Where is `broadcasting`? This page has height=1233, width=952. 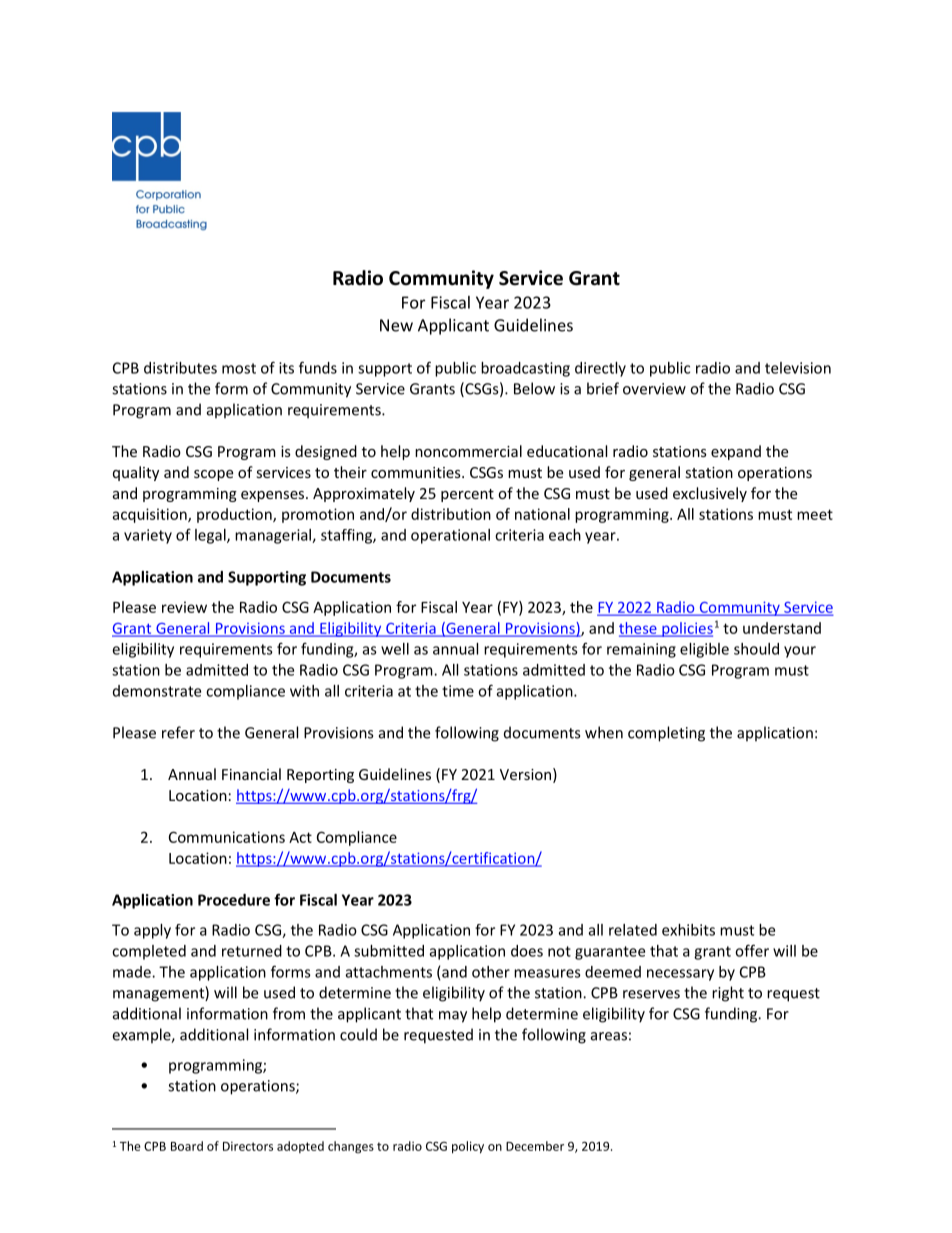 broadcasting is located at coordinates (525, 369).
